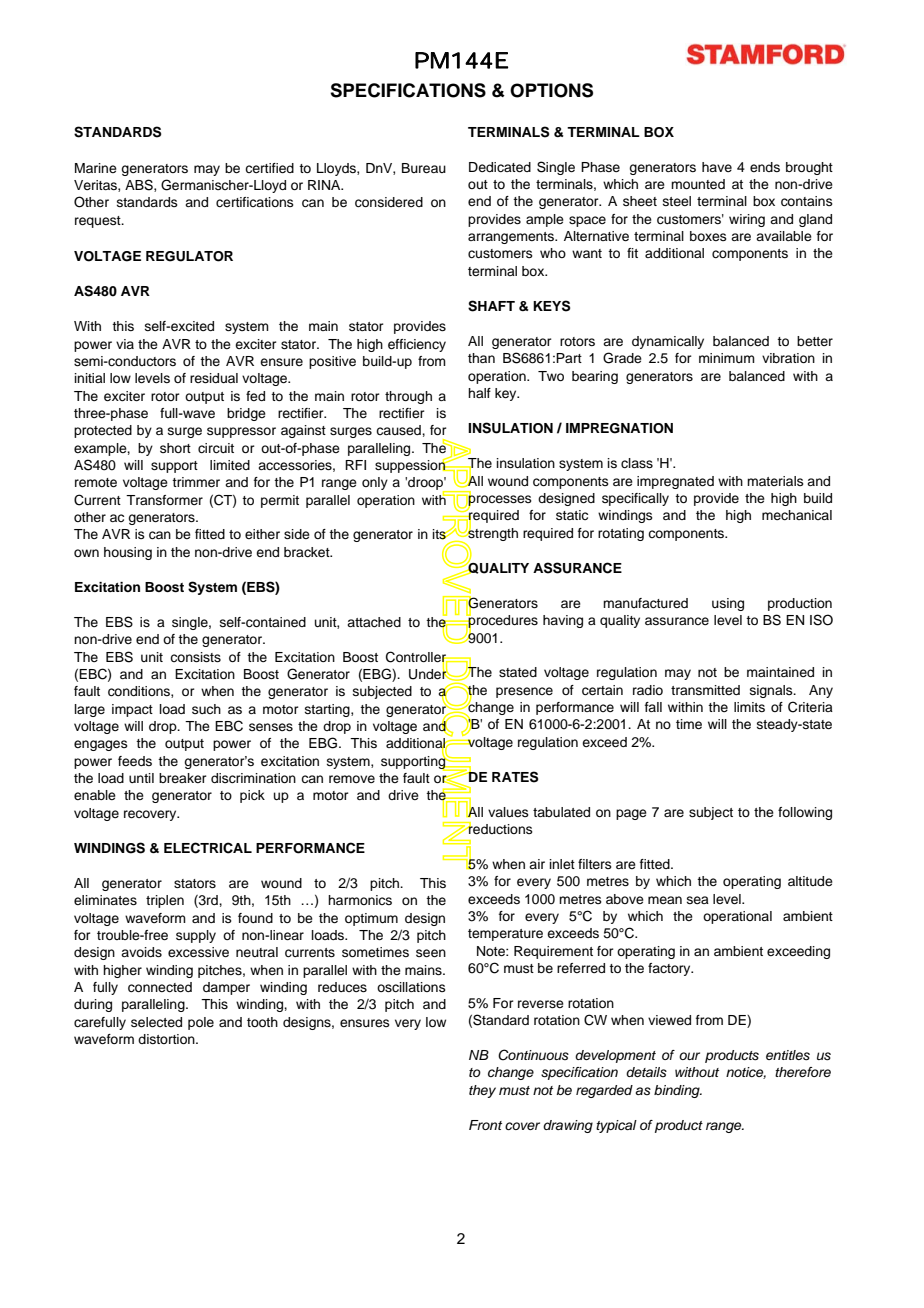  What do you see at coordinates (698, 900) in the document?
I see `sea` at bounding box center [698, 900].
